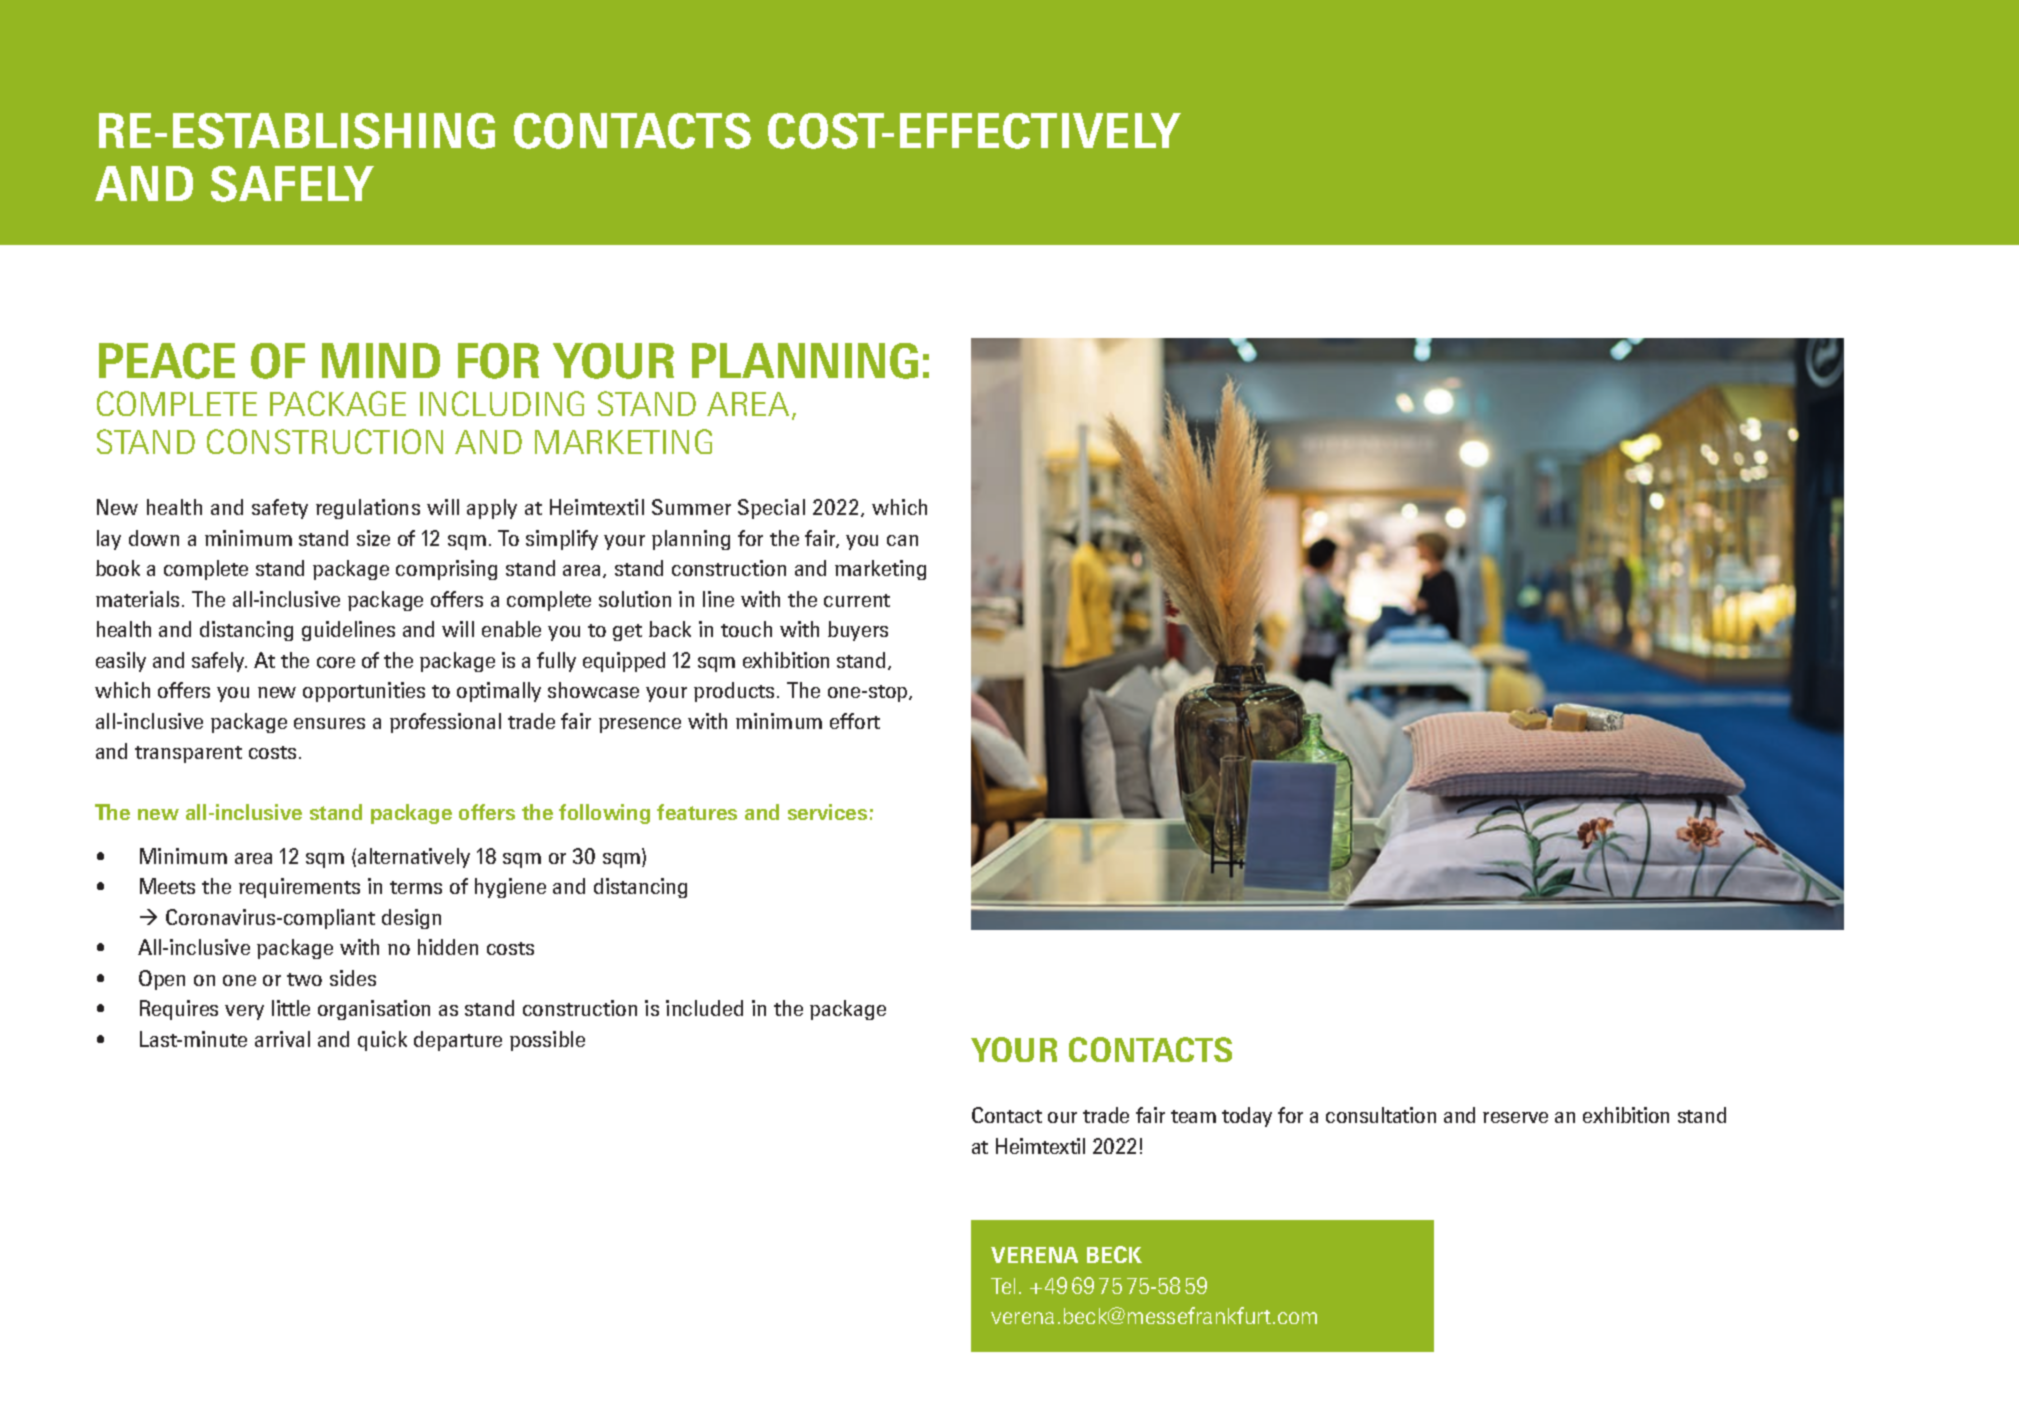 The height and width of the screenshot is (1428, 2019). Describe the element at coordinates (858, 631) in the screenshot. I see `buyers` at that location.
